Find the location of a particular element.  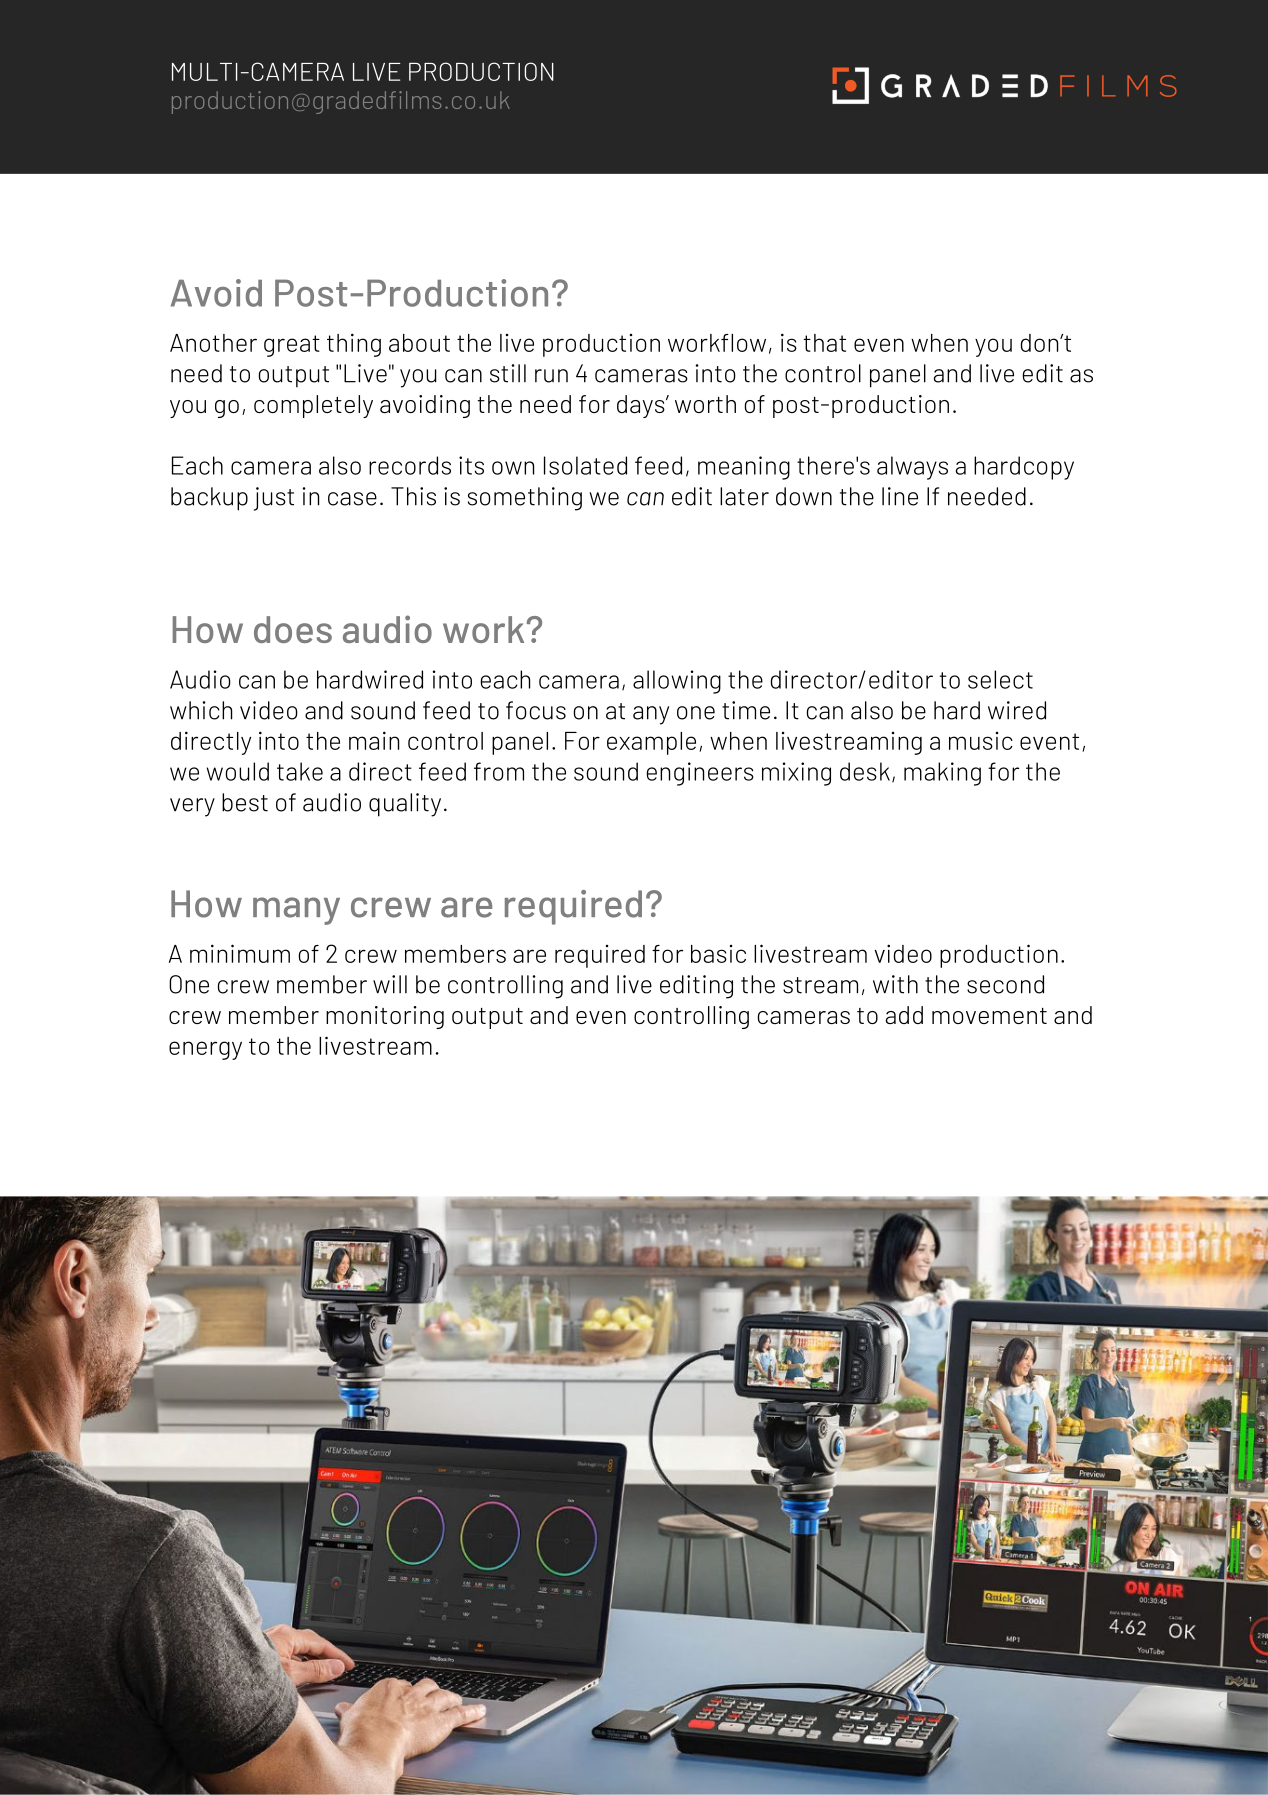

allowing is located at coordinates (677, 682).
